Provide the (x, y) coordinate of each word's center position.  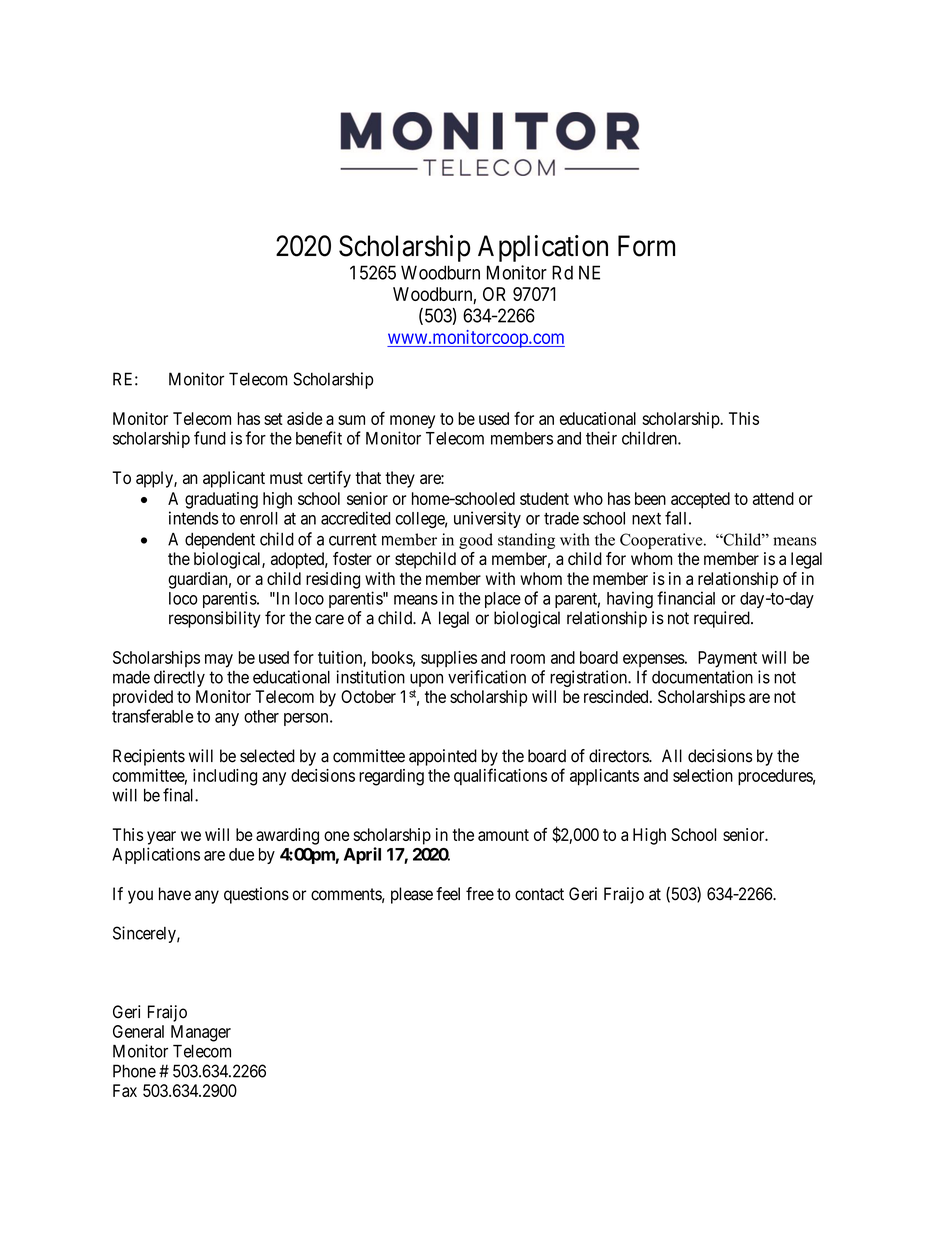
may (219, 661)
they (400, 479)
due (241, 854)
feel (448, 894)
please (412, 895)
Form (646, 246)
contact (539, 894)
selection (703, 775)
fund (210, 438)
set (273, 419)
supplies (449, 659)
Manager (201, 1033)
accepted (700, 500)
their (601, 438)
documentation (702, 677)
